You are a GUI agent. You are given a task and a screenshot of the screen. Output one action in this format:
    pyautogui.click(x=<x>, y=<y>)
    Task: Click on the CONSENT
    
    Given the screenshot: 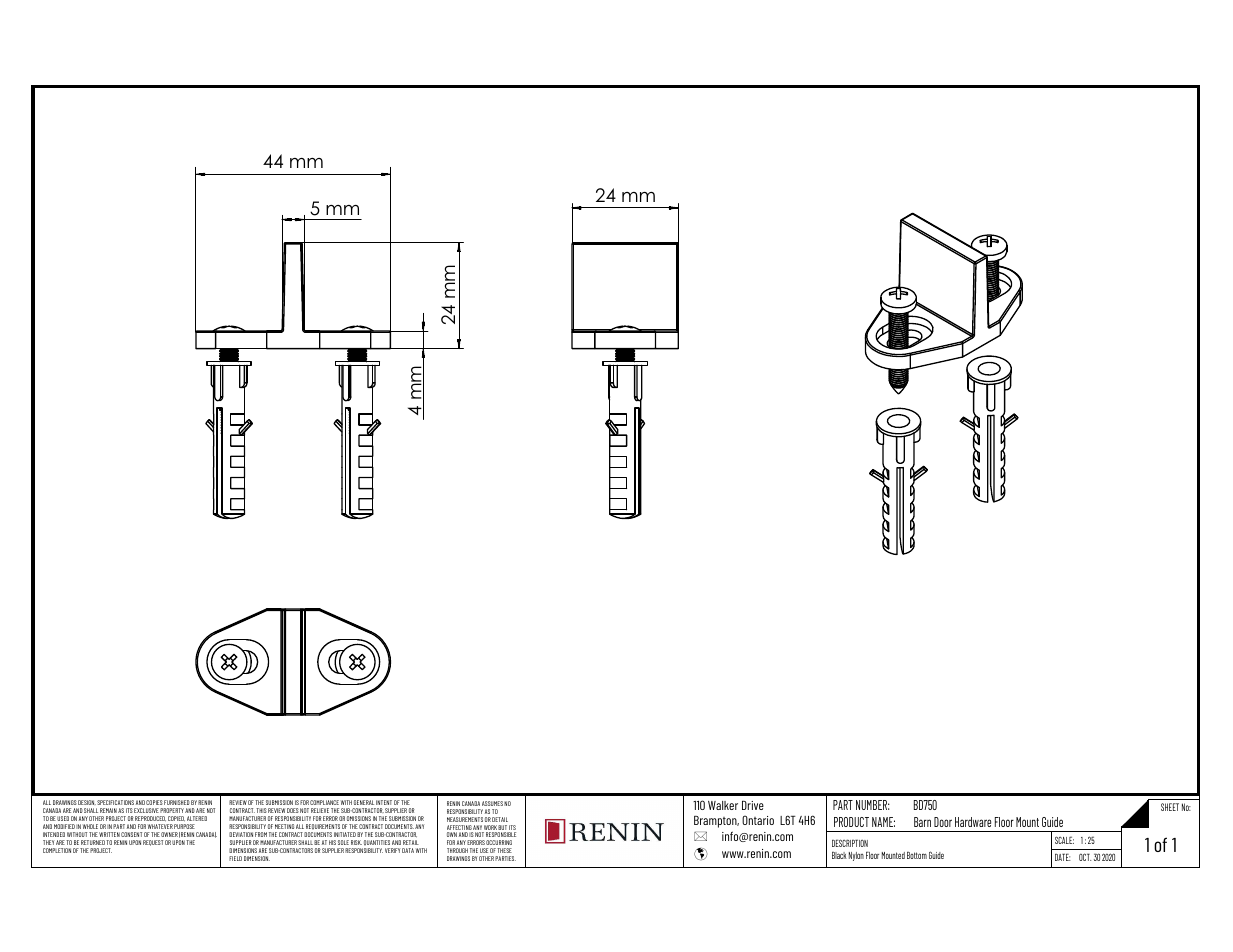 What is the action you would take?
    pyautogui.click(x=132, y=834)
